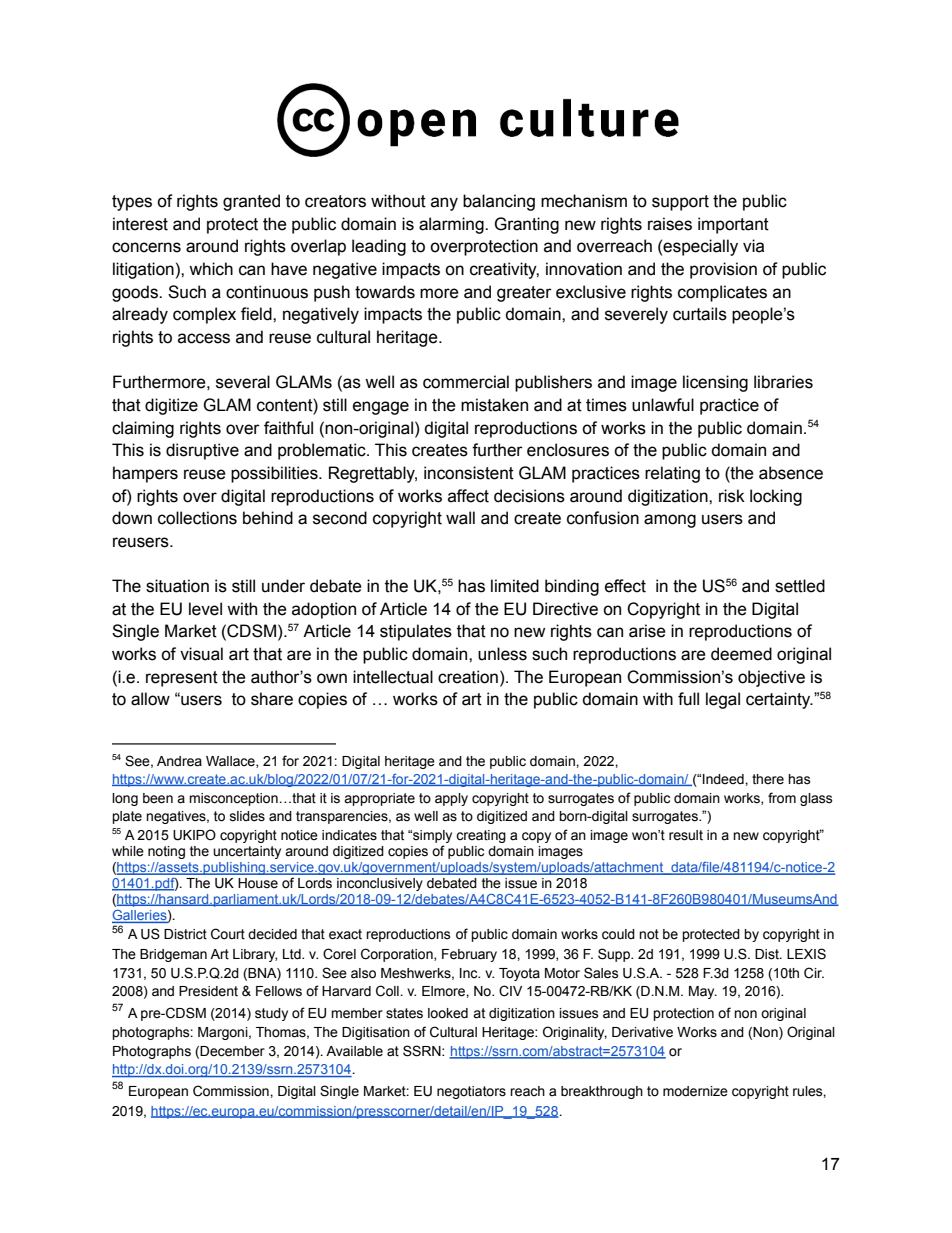 This screenshot has width=952, height=1233. What do you see at coordinates (741, 654) in the screenshot?
I see `deemed` at bounding box center [741, 654].
